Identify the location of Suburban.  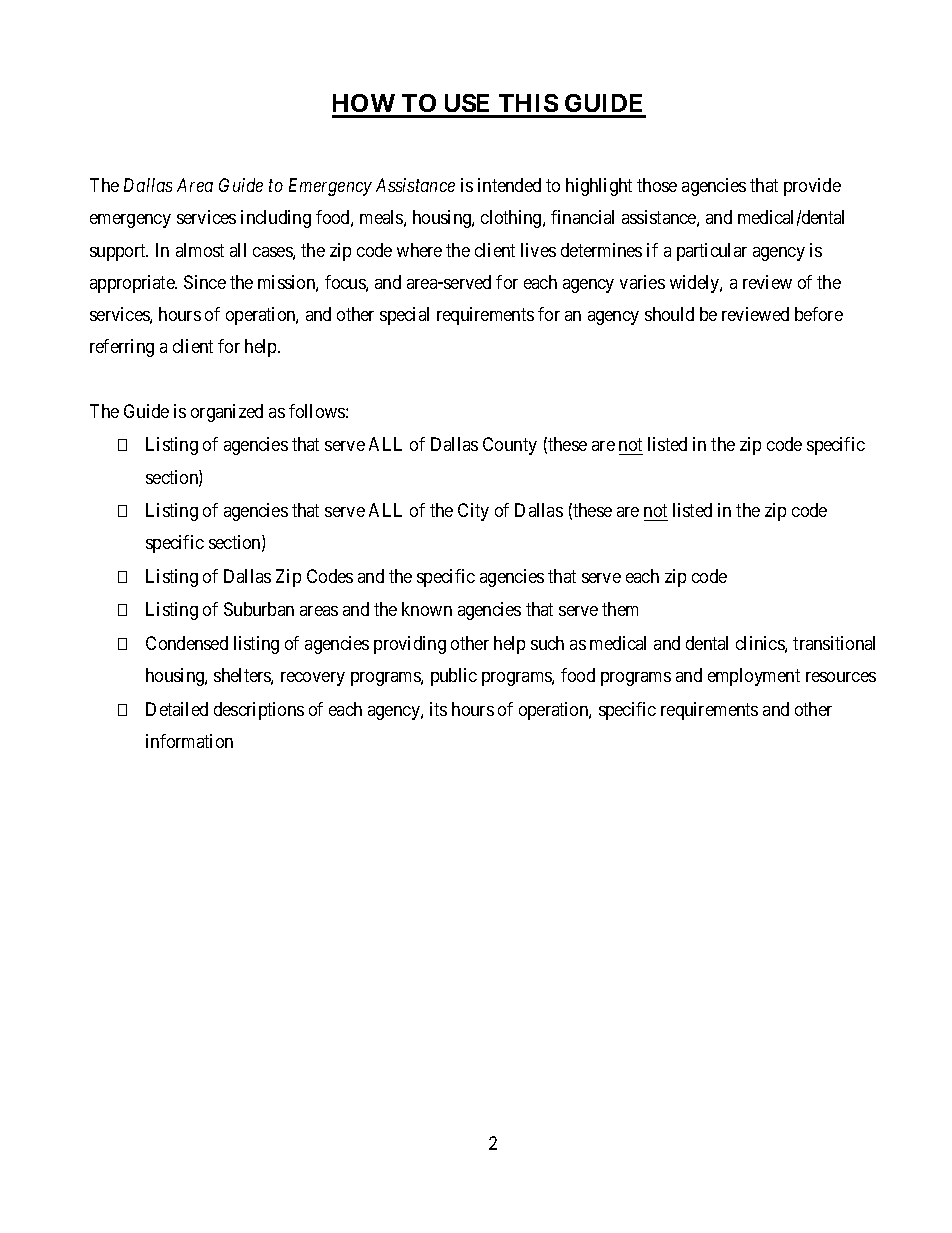
(259, 609).
